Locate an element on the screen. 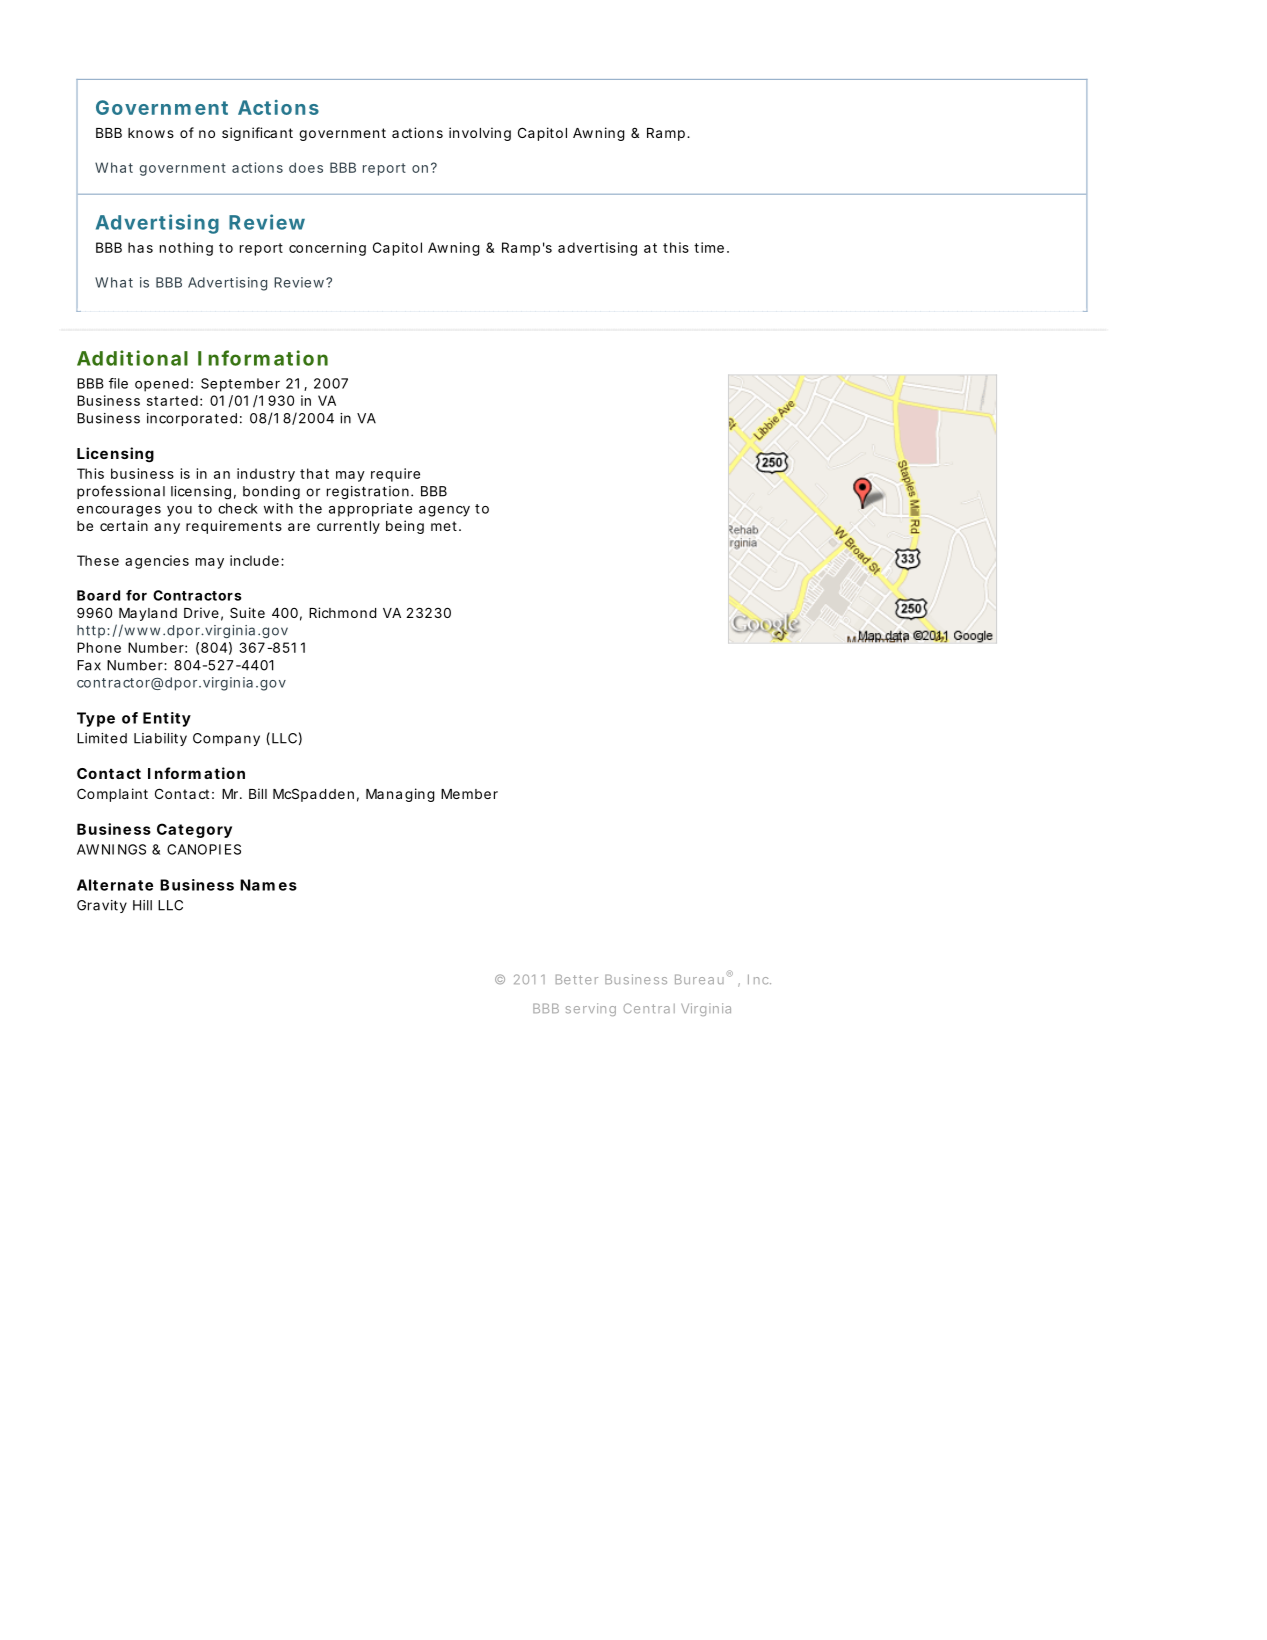 The height and width of the screenshot is (1640, 1267). does is located at coordinates (306, 167).
